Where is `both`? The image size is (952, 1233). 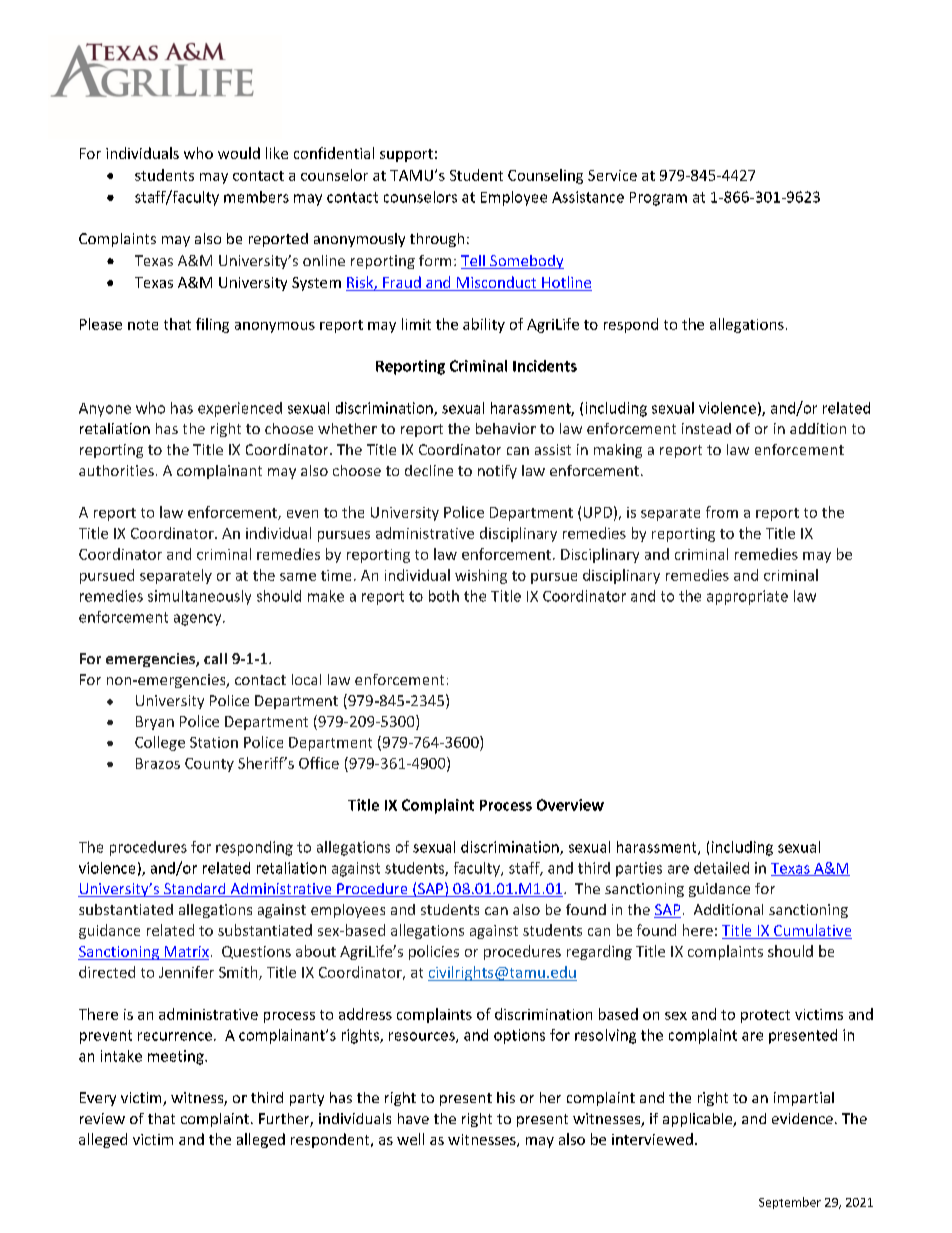
both is located at coordinates (444, 596).
